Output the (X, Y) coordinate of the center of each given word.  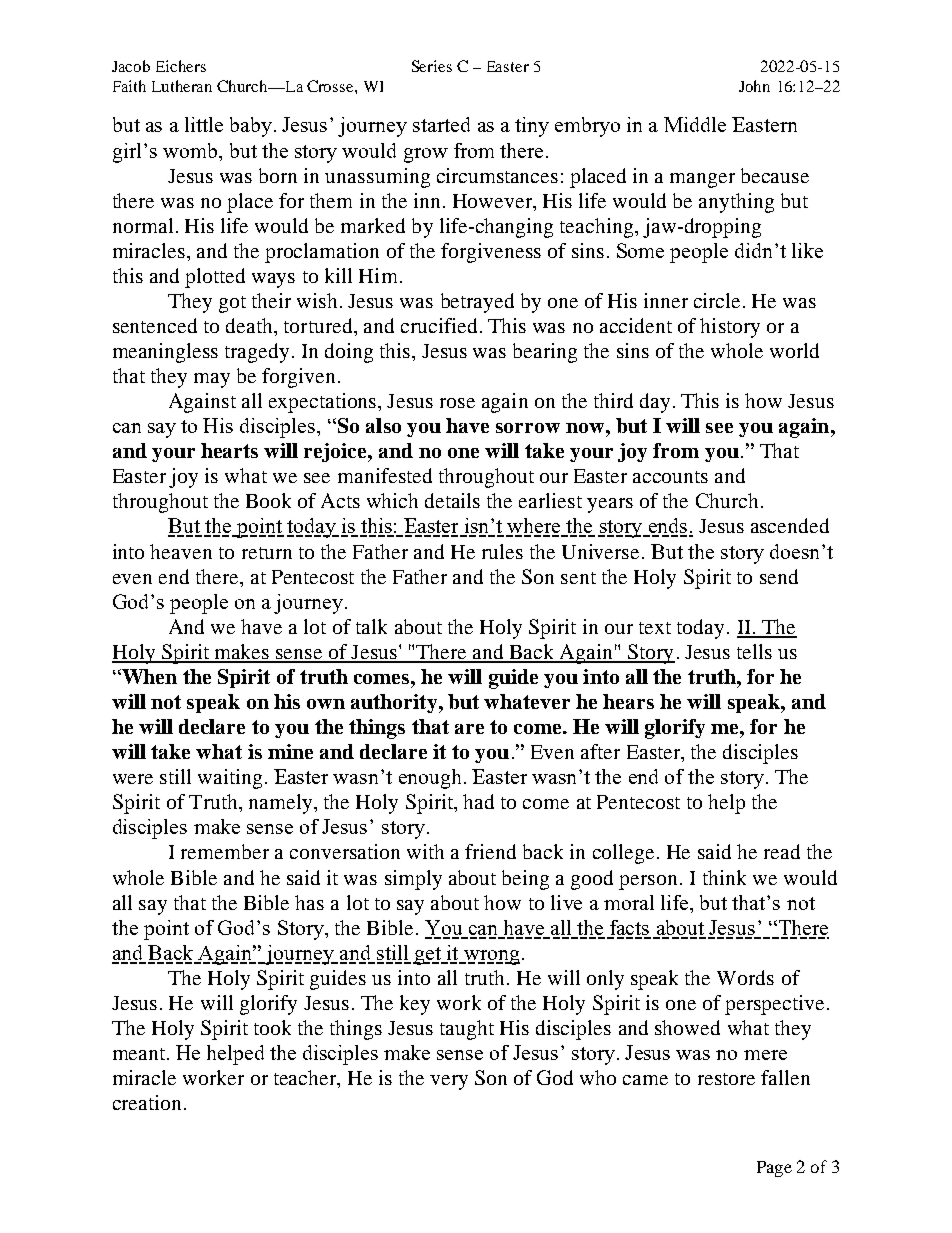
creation (147, 1102)
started (441, 124)
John (754, 86)
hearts (229, 450)
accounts (670, 477)
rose (457, 403)
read (782, 851)
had (478, 801)
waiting (230, 779)
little (204, 124)
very (449, 1082)
